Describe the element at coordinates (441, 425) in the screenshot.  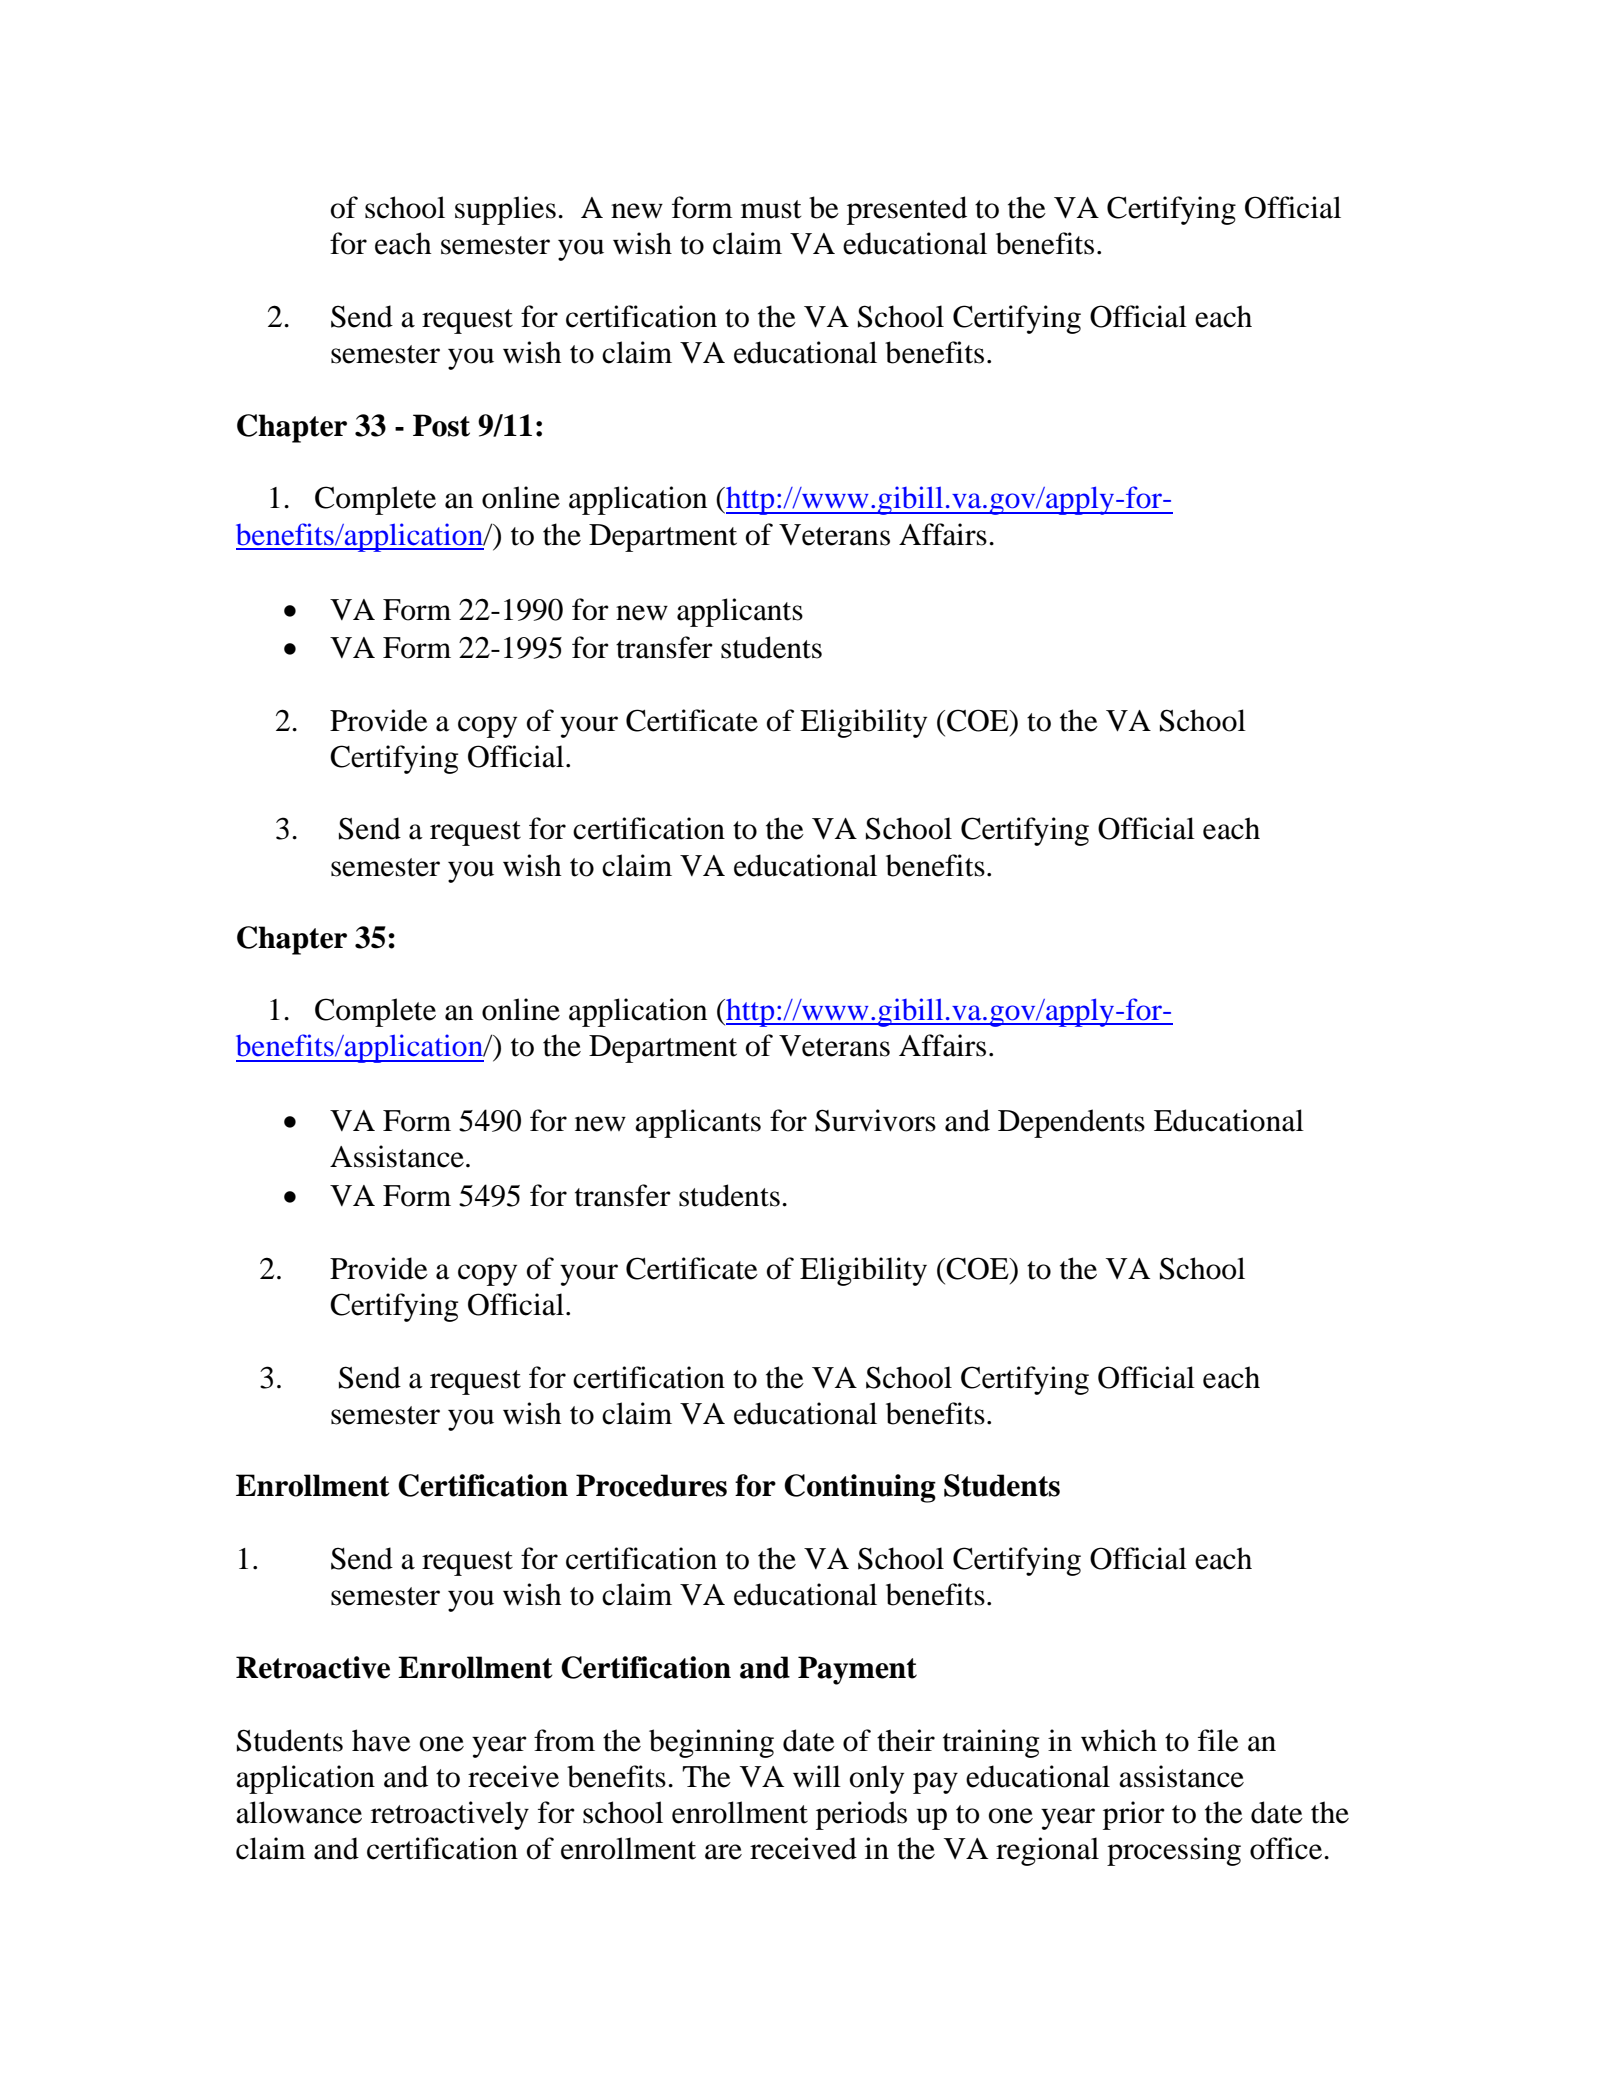
I see `Post` at that location.
